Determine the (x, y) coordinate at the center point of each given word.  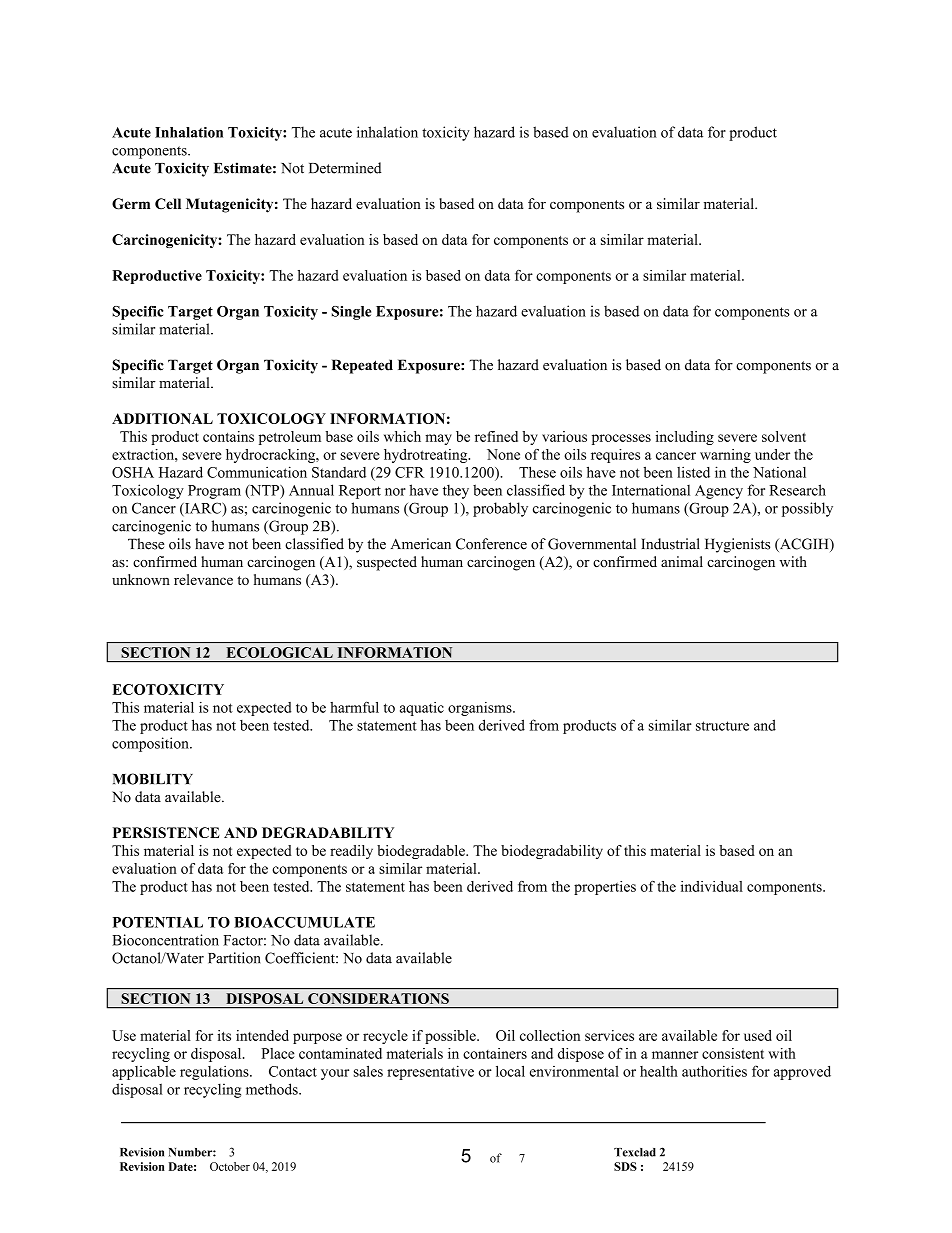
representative (430, 1072)
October (230, 1166)
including (685, 438)
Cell (168, 203)
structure (722, 726)
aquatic (422, 709)
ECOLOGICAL (280, 652)
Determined (345, 168)
